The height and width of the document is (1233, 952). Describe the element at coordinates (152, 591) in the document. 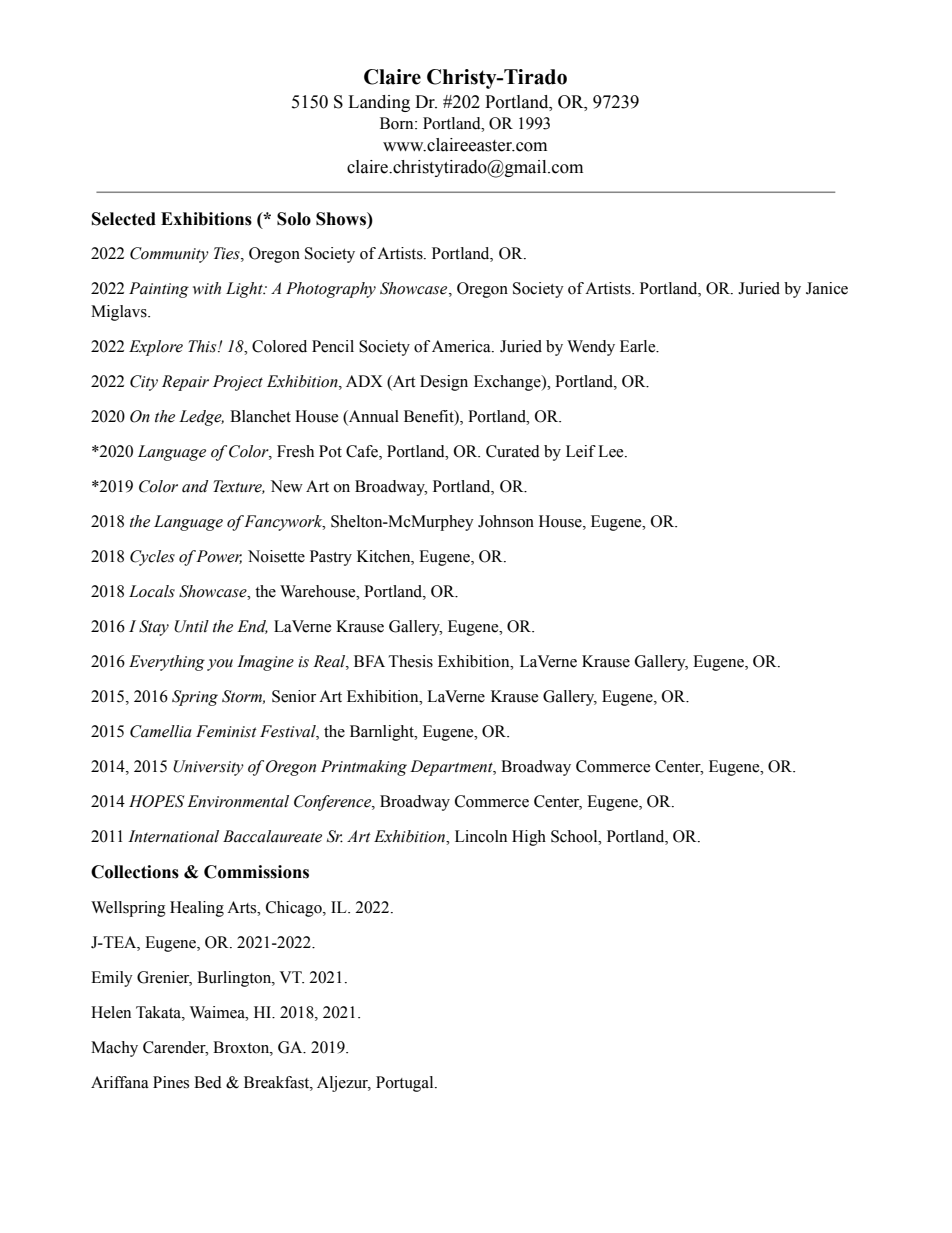

I see `Locals` at that location.
